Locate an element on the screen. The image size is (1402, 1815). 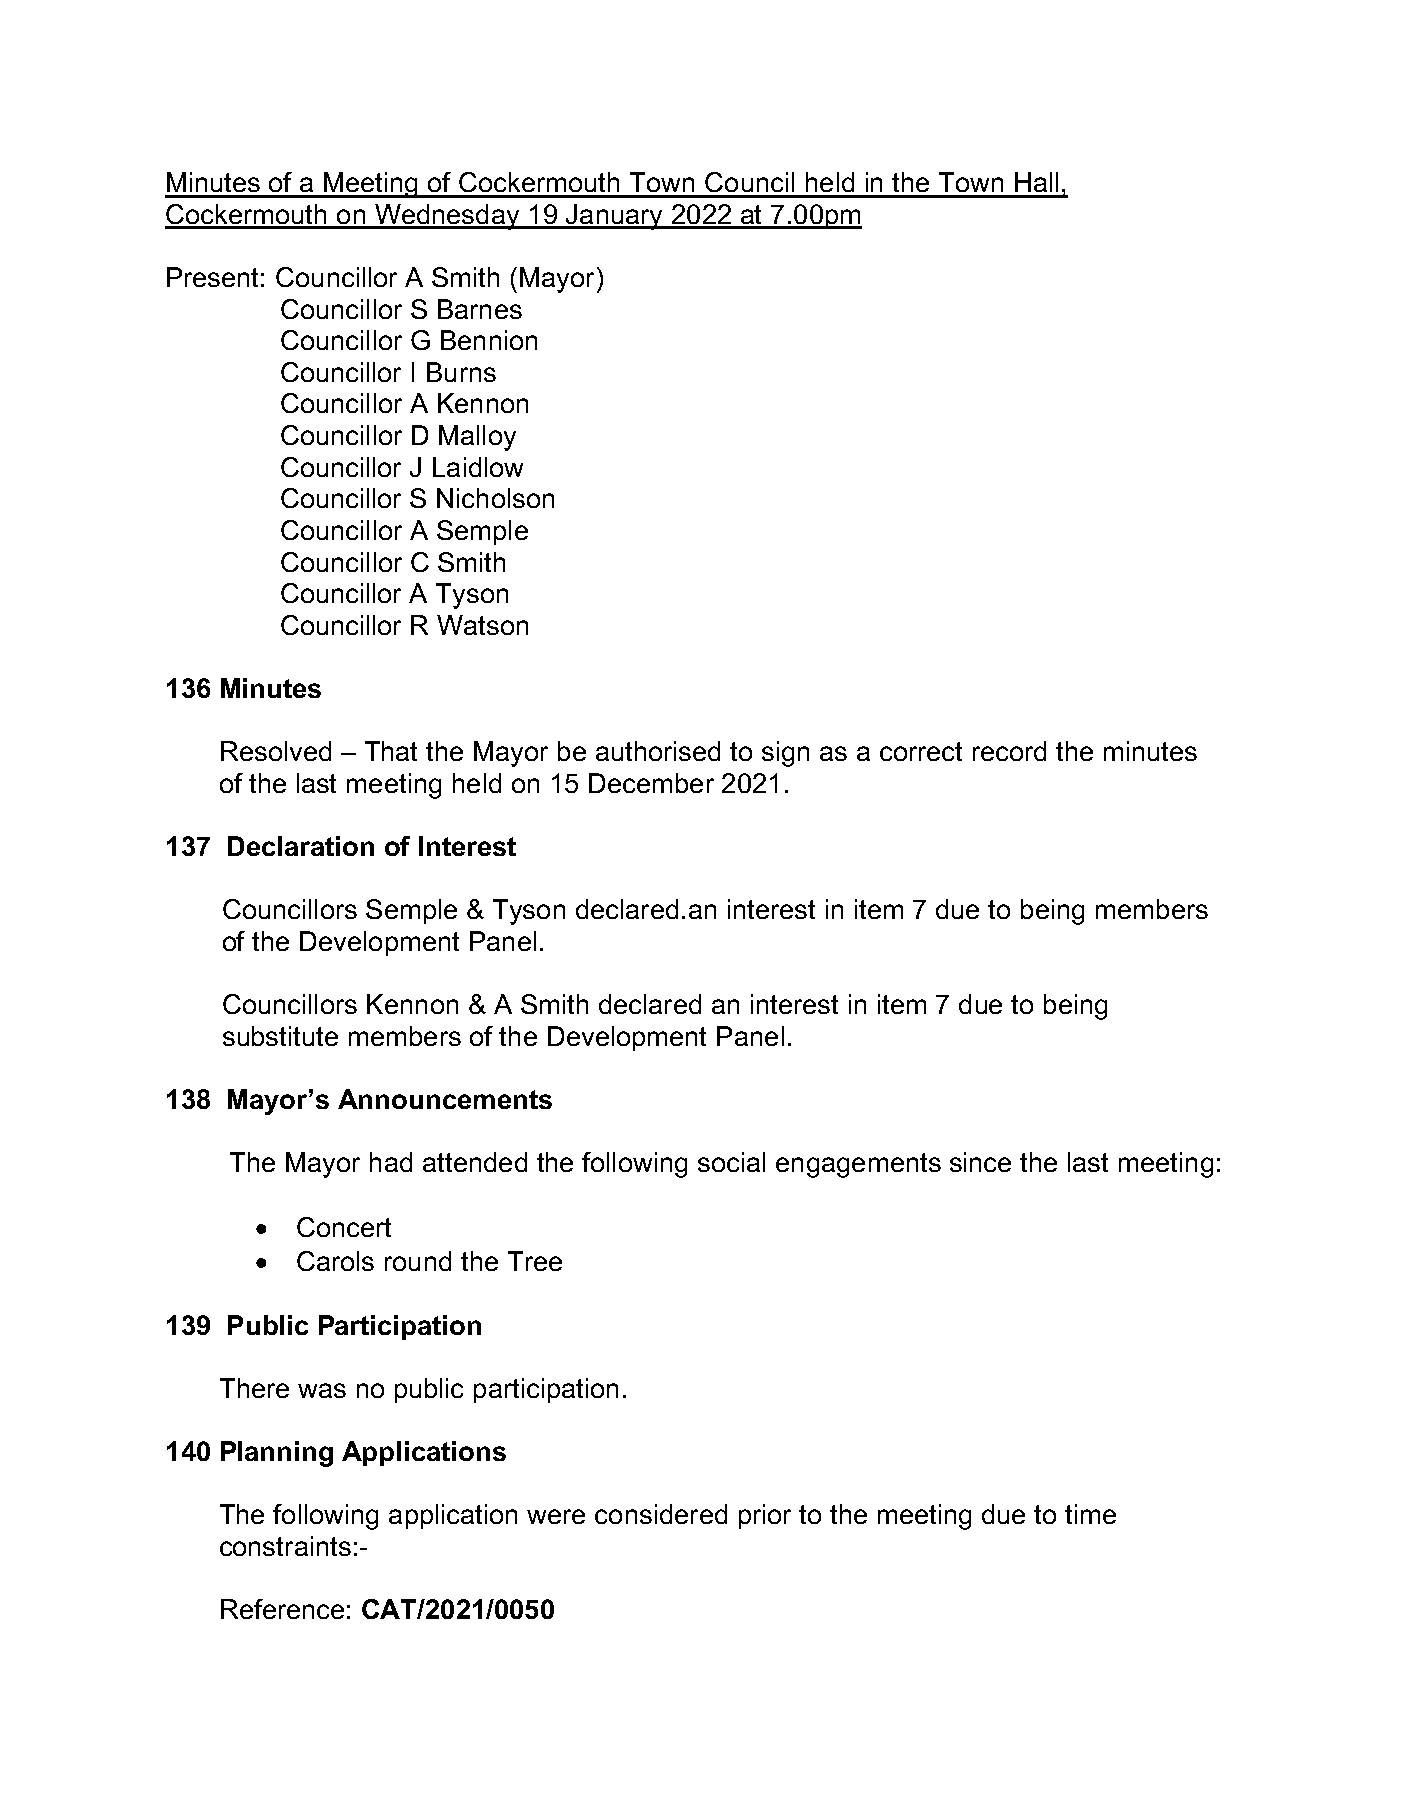
Wednesday is located at coordinates (447, 217).
